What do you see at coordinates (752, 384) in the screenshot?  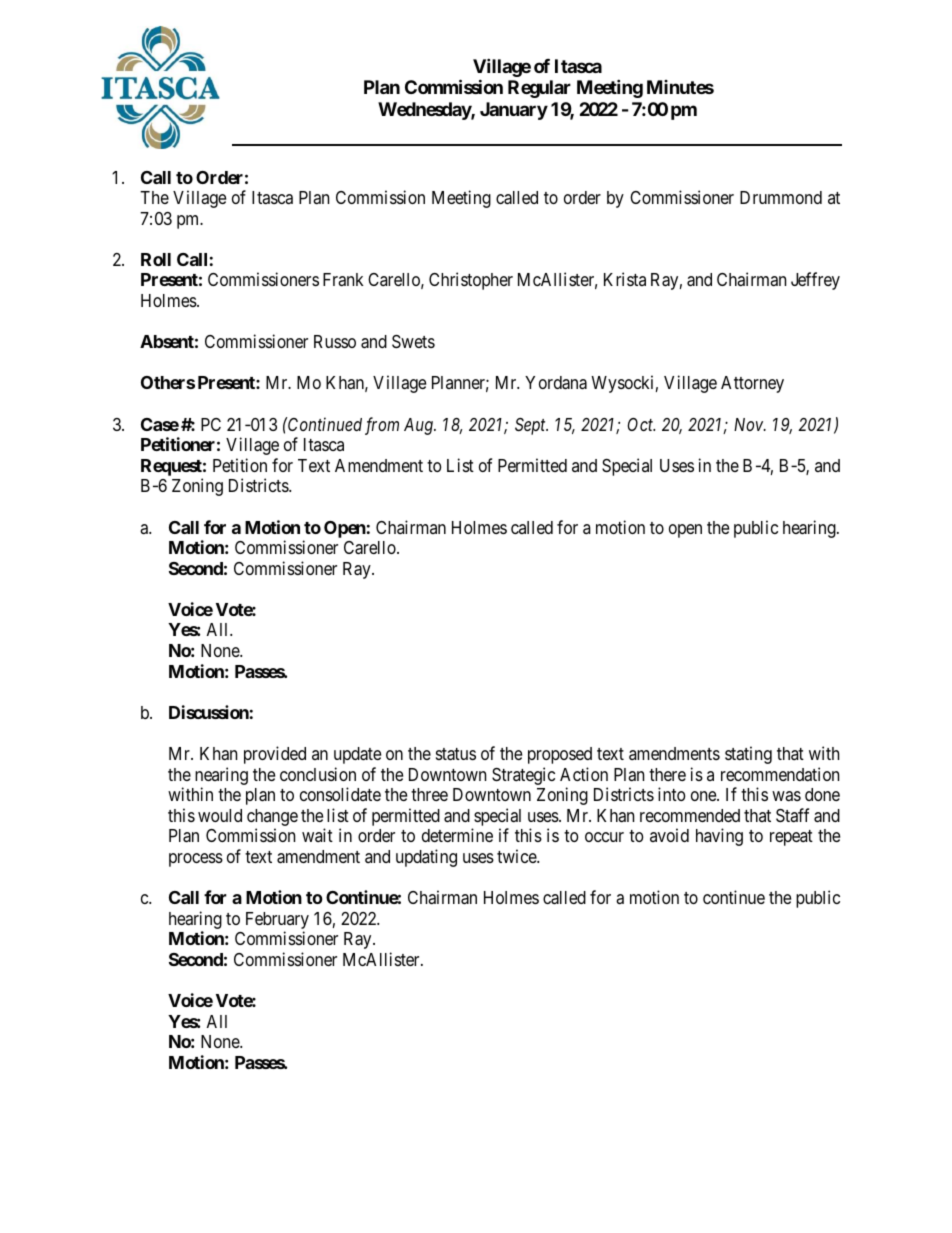 I see `Attorney` at bounding box center [752, 384].
